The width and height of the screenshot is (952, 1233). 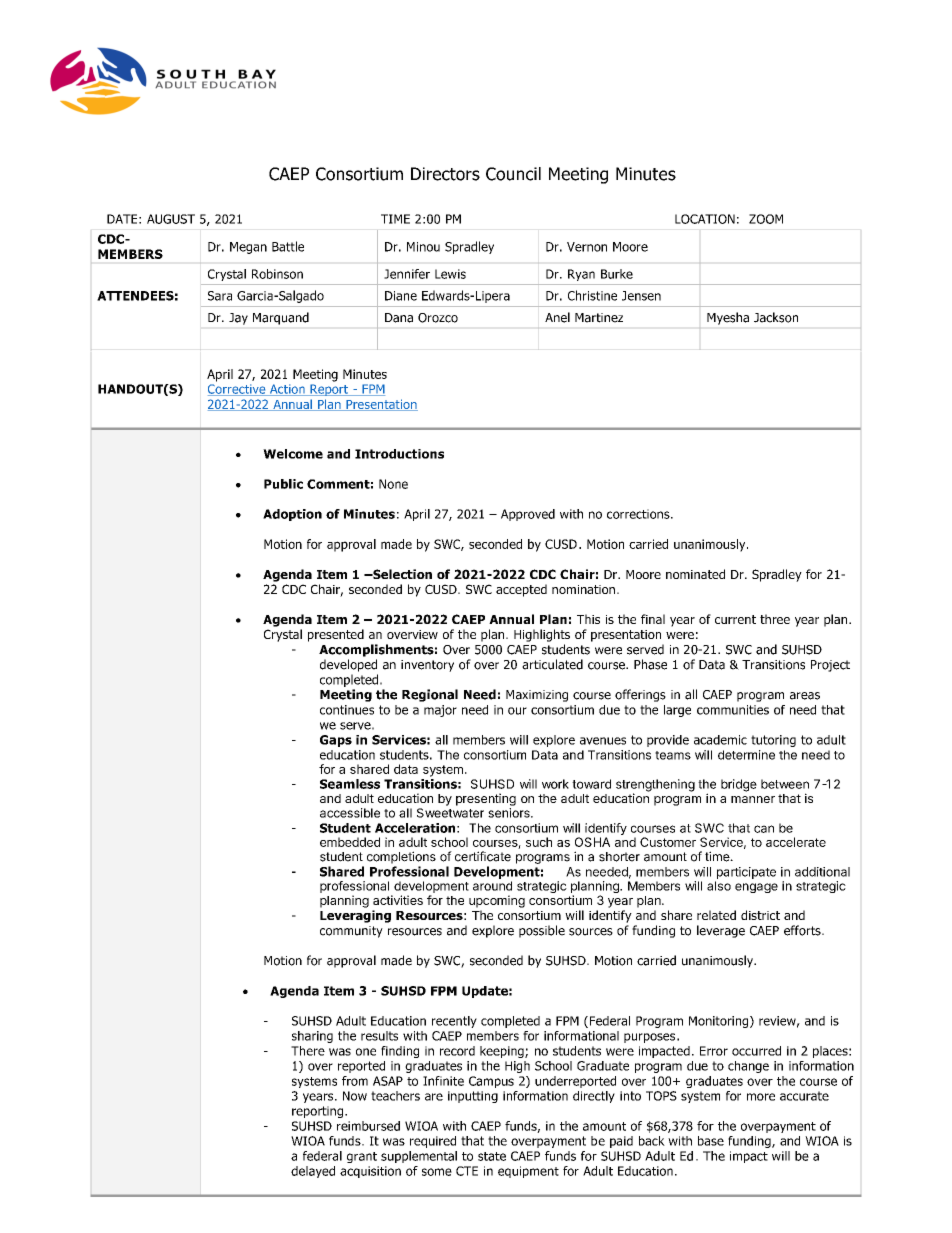 I want to click on Jackson, so click(x=776, y=317).
